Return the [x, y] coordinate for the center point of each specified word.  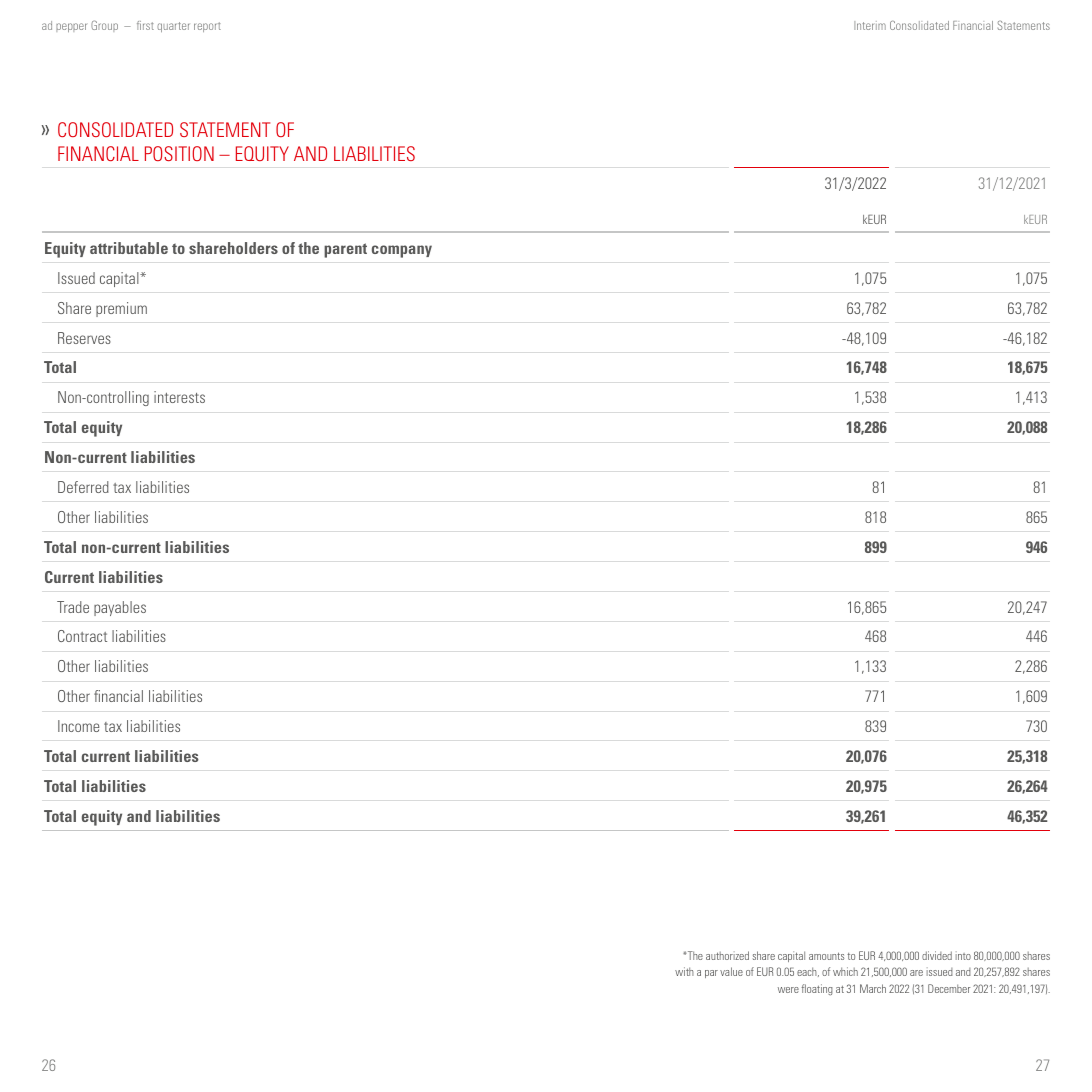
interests [179, 397]
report [207, 27]
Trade [73, 607]
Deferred [83, 487]
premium [121, 309]
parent [345, 250]
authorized [727, 955]
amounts [826, 956]
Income [78, 726]
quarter [173, 27]
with [684, 971]
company [402, 251]
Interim [870, 25]
